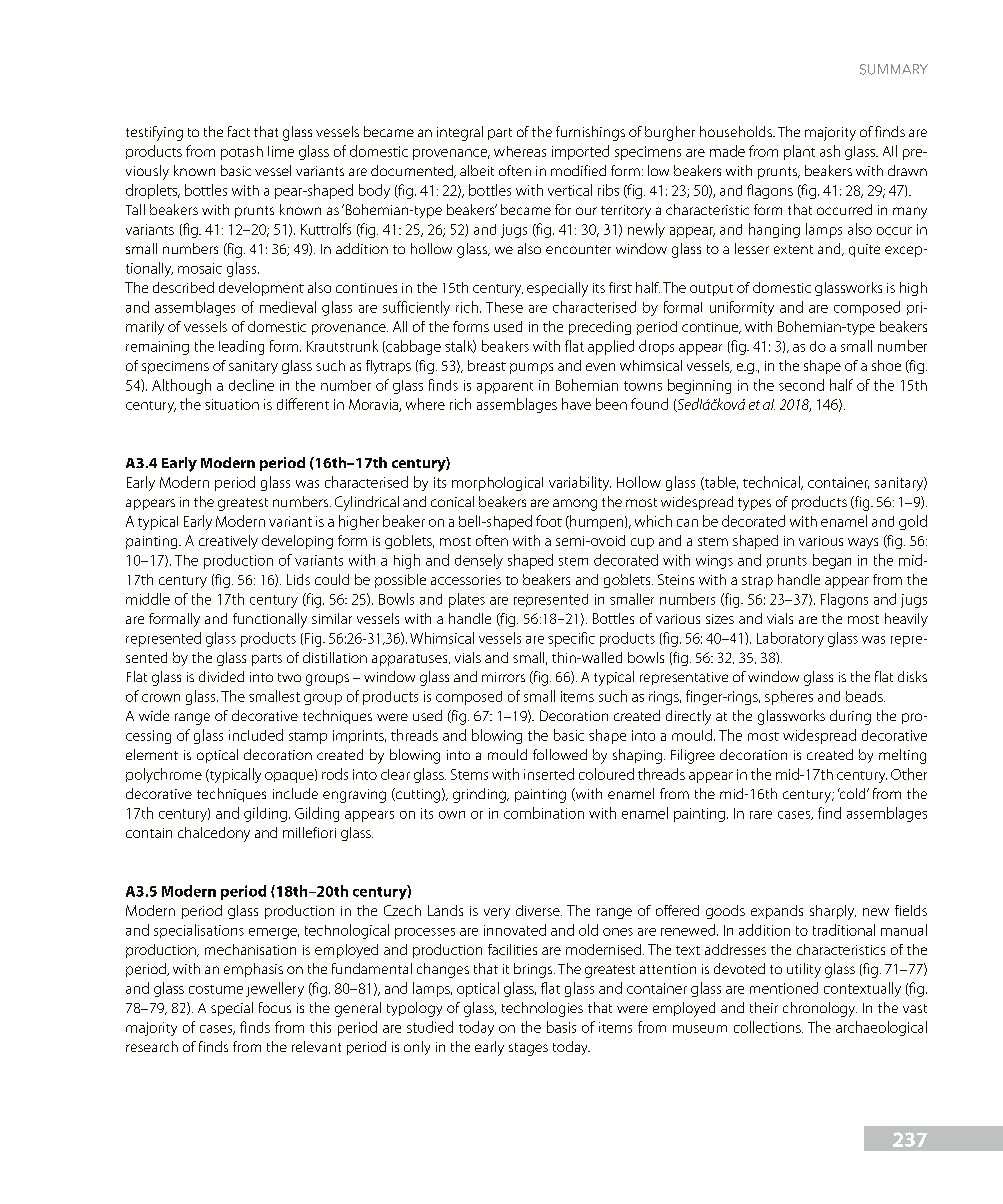  Describe the element at coordinates (820, 1009) in the page. I see `chronology` at that location.
